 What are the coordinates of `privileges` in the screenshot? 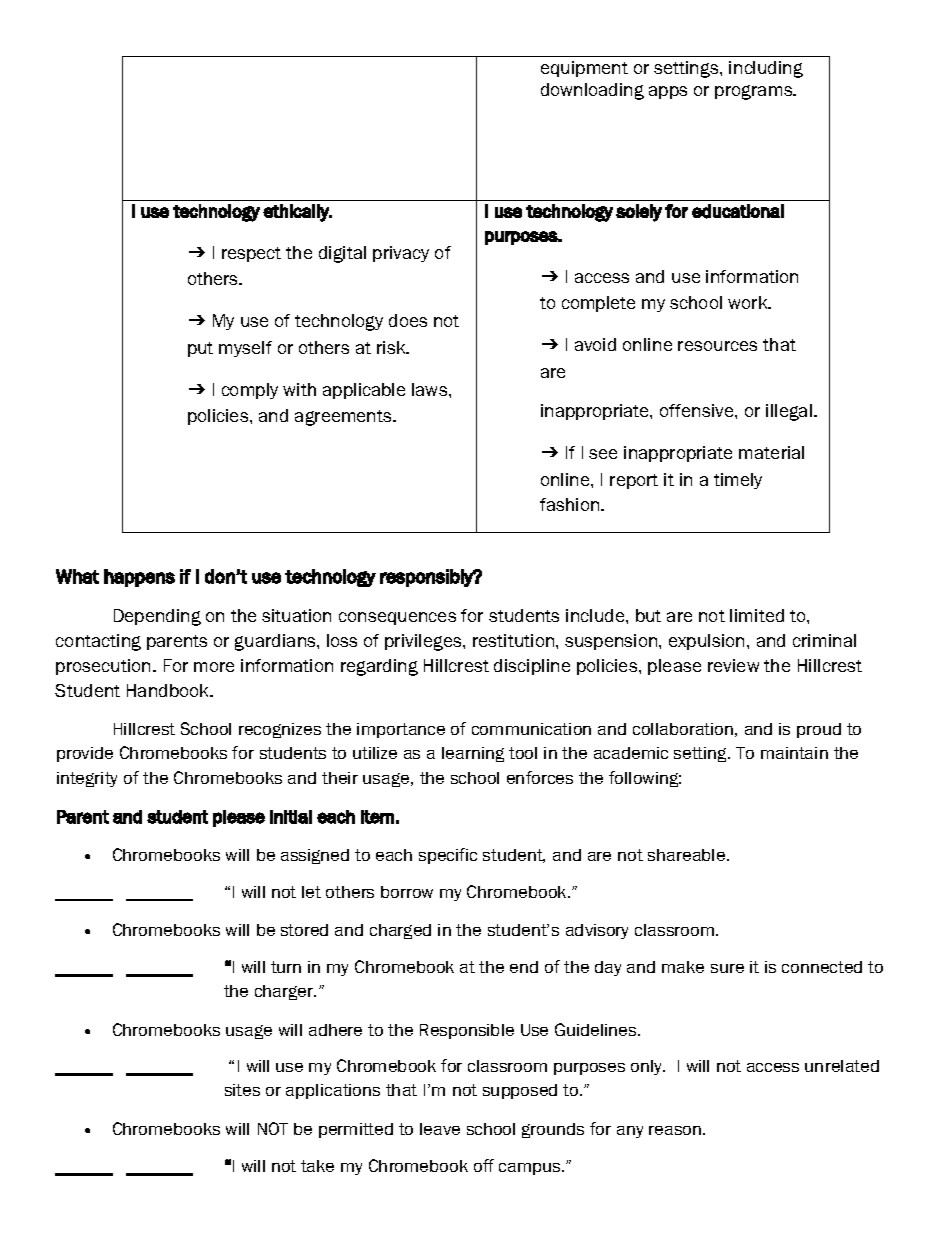 It's located at (424, 642).
